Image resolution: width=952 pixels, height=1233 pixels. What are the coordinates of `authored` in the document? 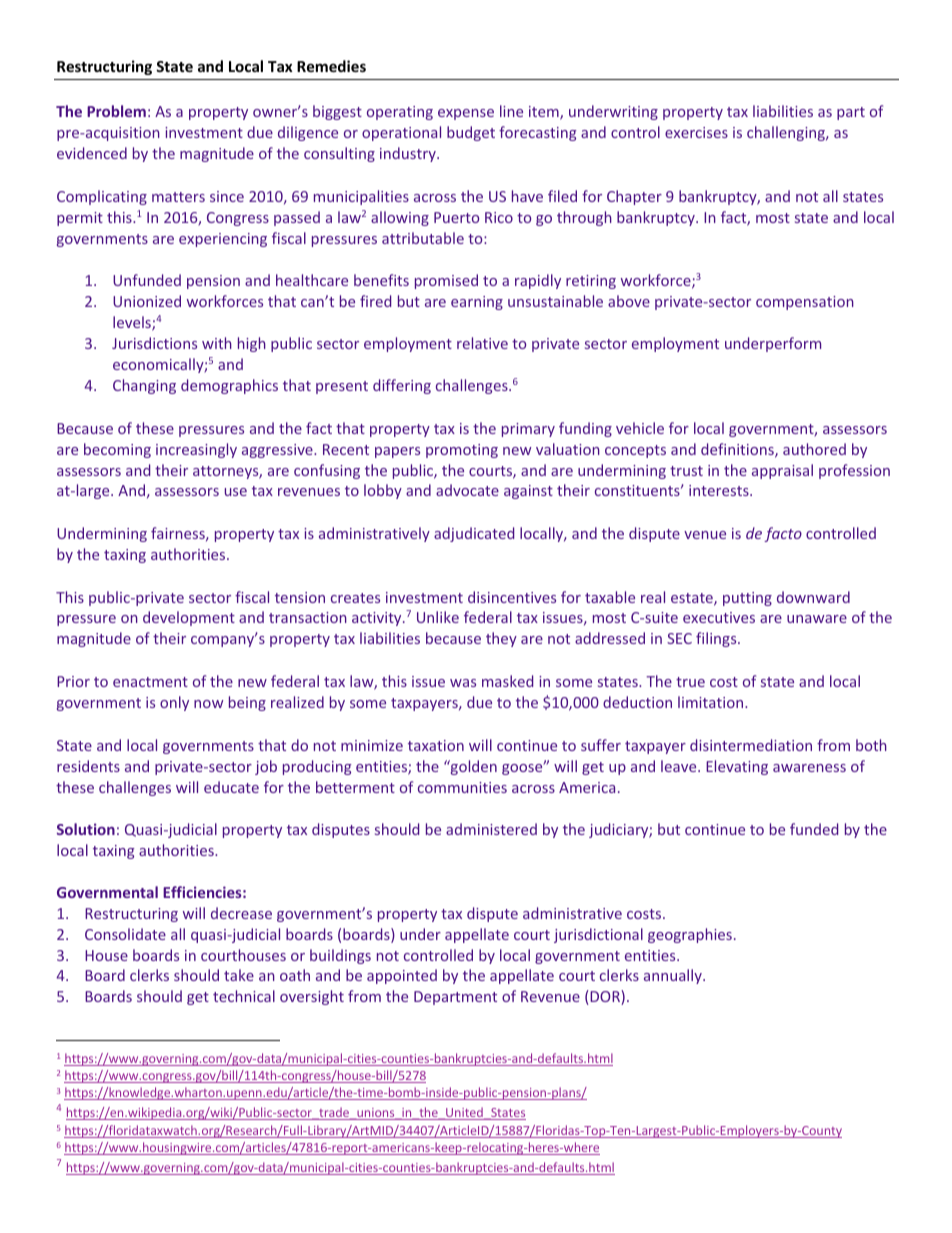 It's located at (814, 449).
